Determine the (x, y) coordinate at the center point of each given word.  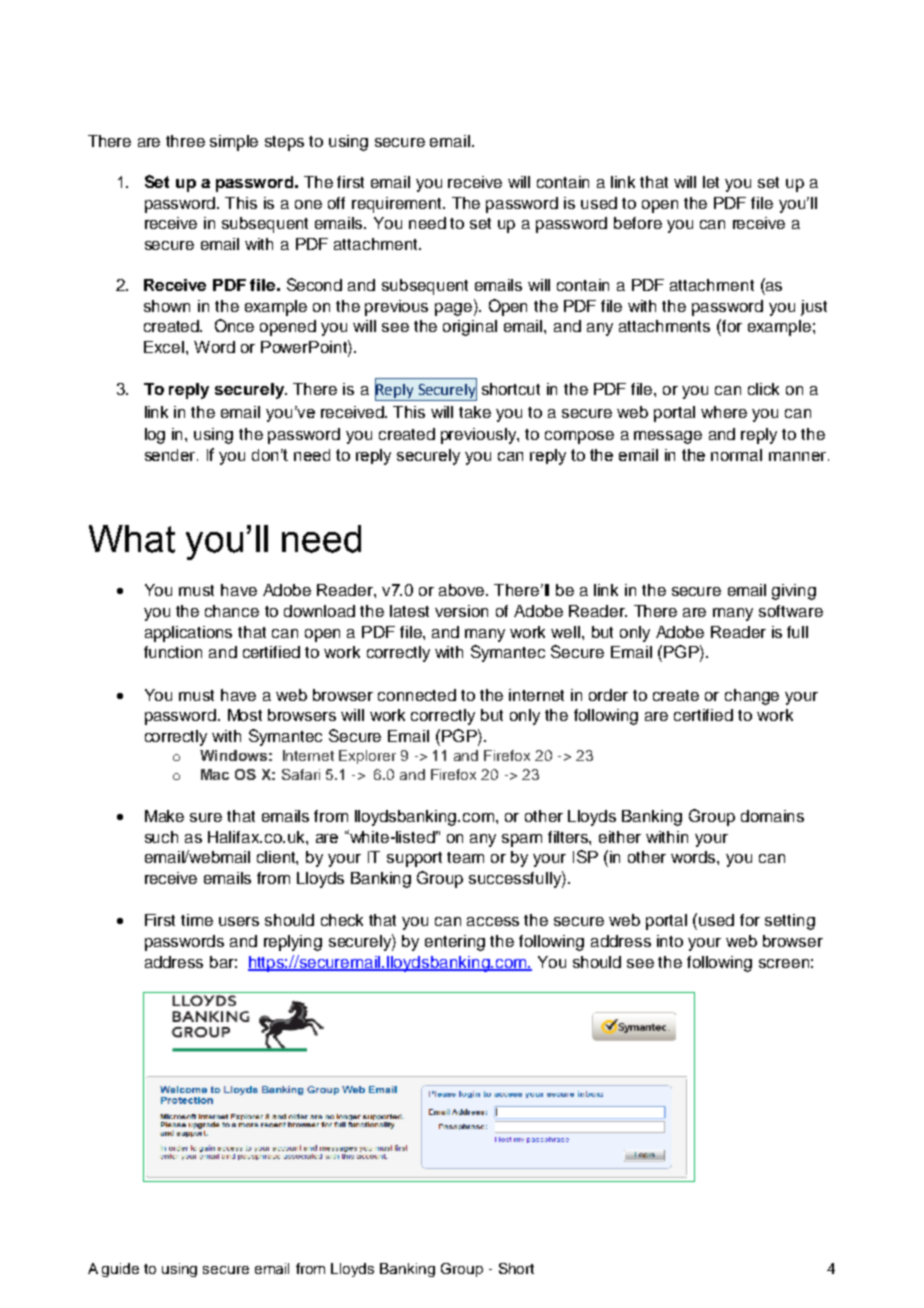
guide (120, 1270)
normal (736, 455)
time (197, 920)
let (711, 182)
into (670, 941)
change (752, 697)
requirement (398, 205)
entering (455, 943)
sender (171, 455)
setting (790, 922)
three (185, 141)
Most (245, 715)
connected (417, 695)
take (475, 412)
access (493, 921)
